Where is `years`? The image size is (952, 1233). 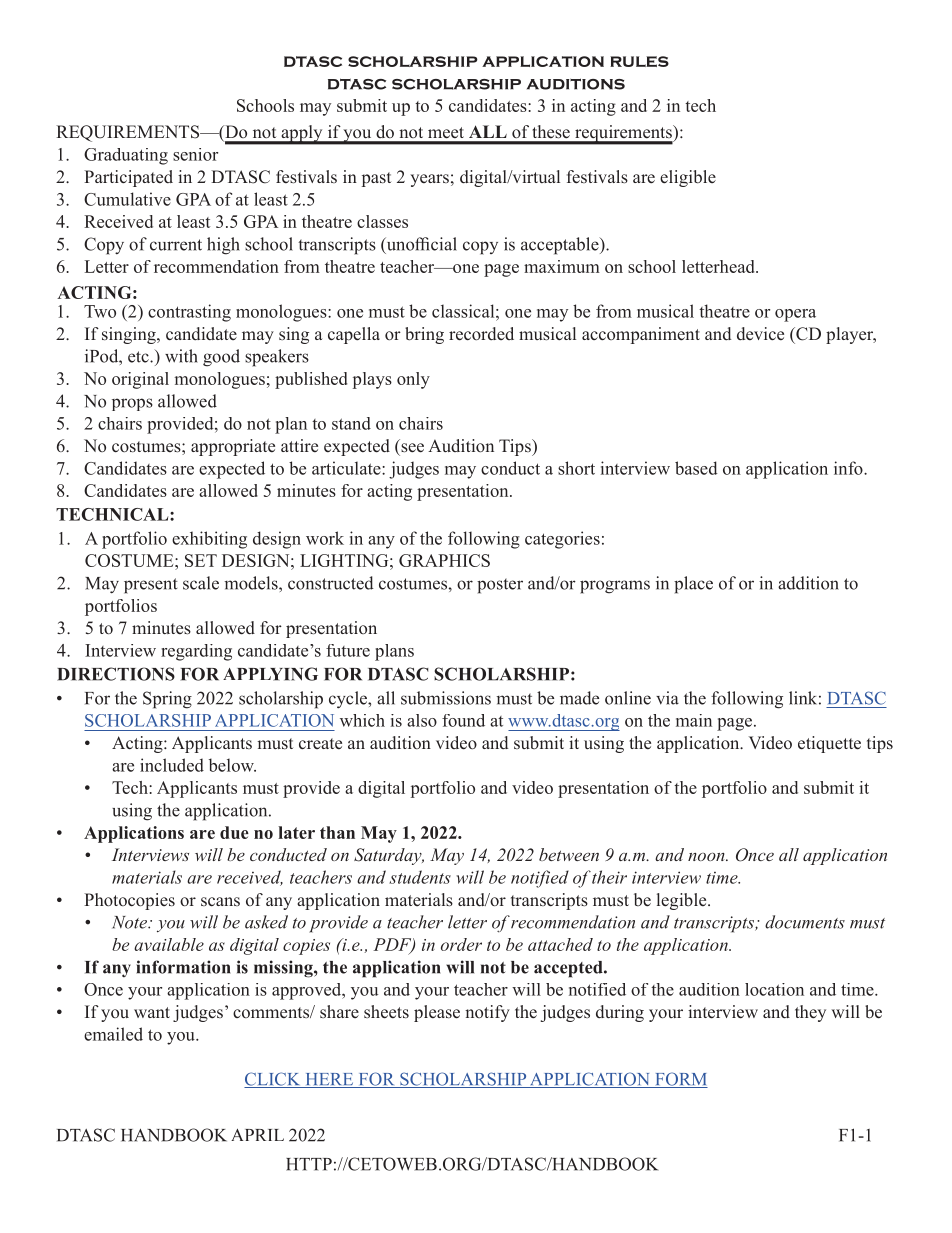
years is located at coordinates (429, 180).
